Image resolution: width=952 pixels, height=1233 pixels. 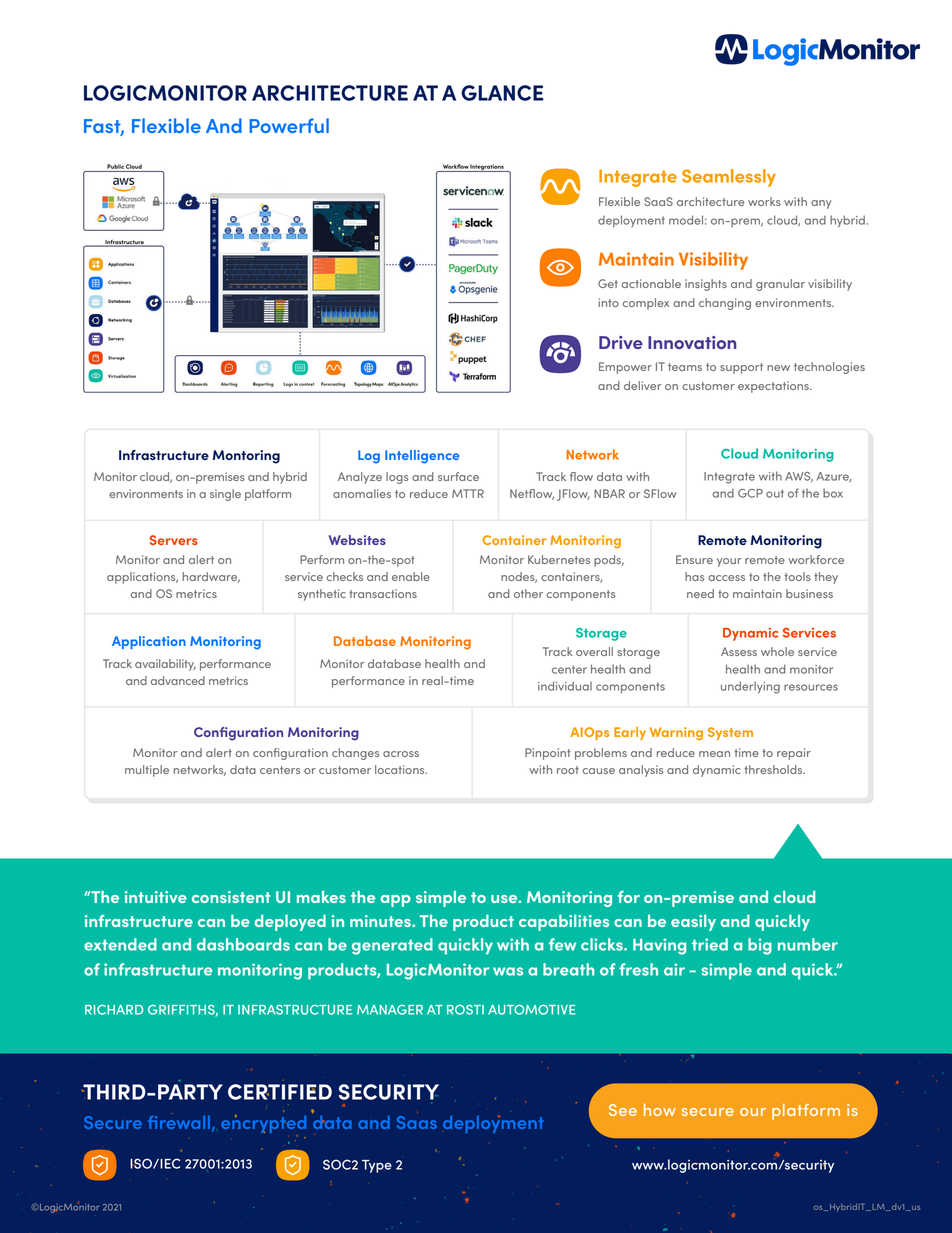 What do you see at coordinates (750, 493) in the image?
I see `GCP` at bounding box center [750, 493].
